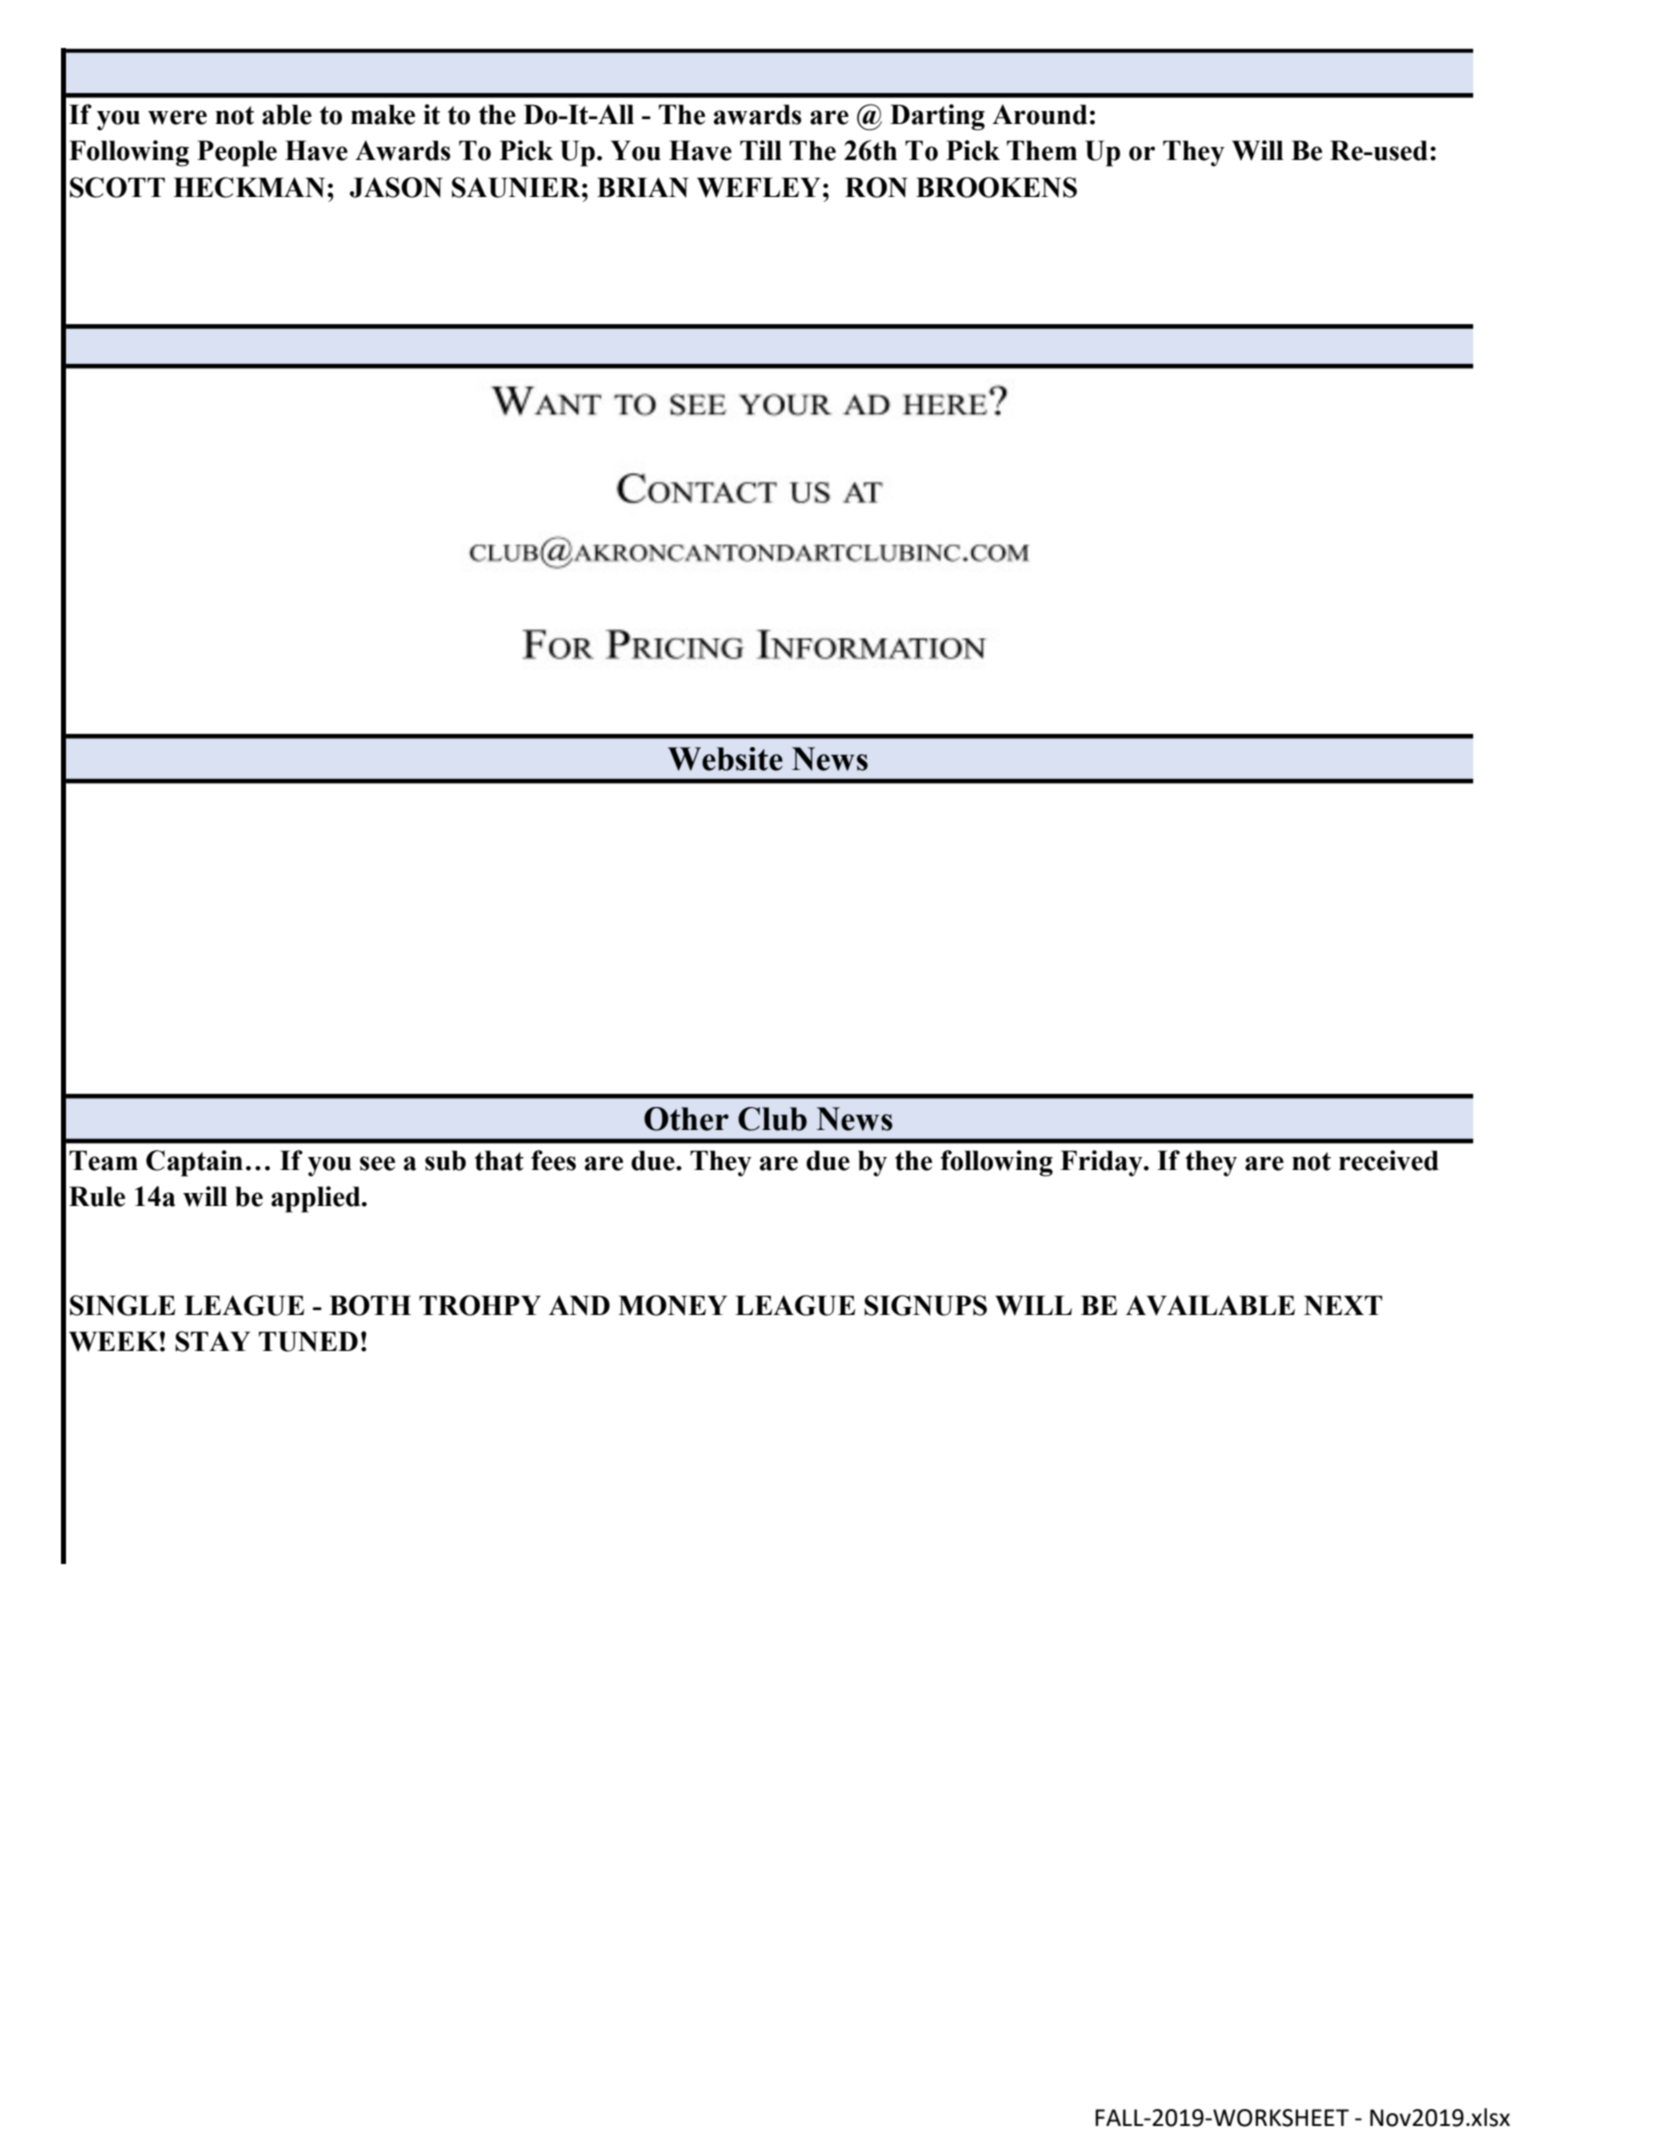  What do you see at coordinates (686, 1119) in the screenshot?
I see `Other` at bounding box center [686, 1119].
